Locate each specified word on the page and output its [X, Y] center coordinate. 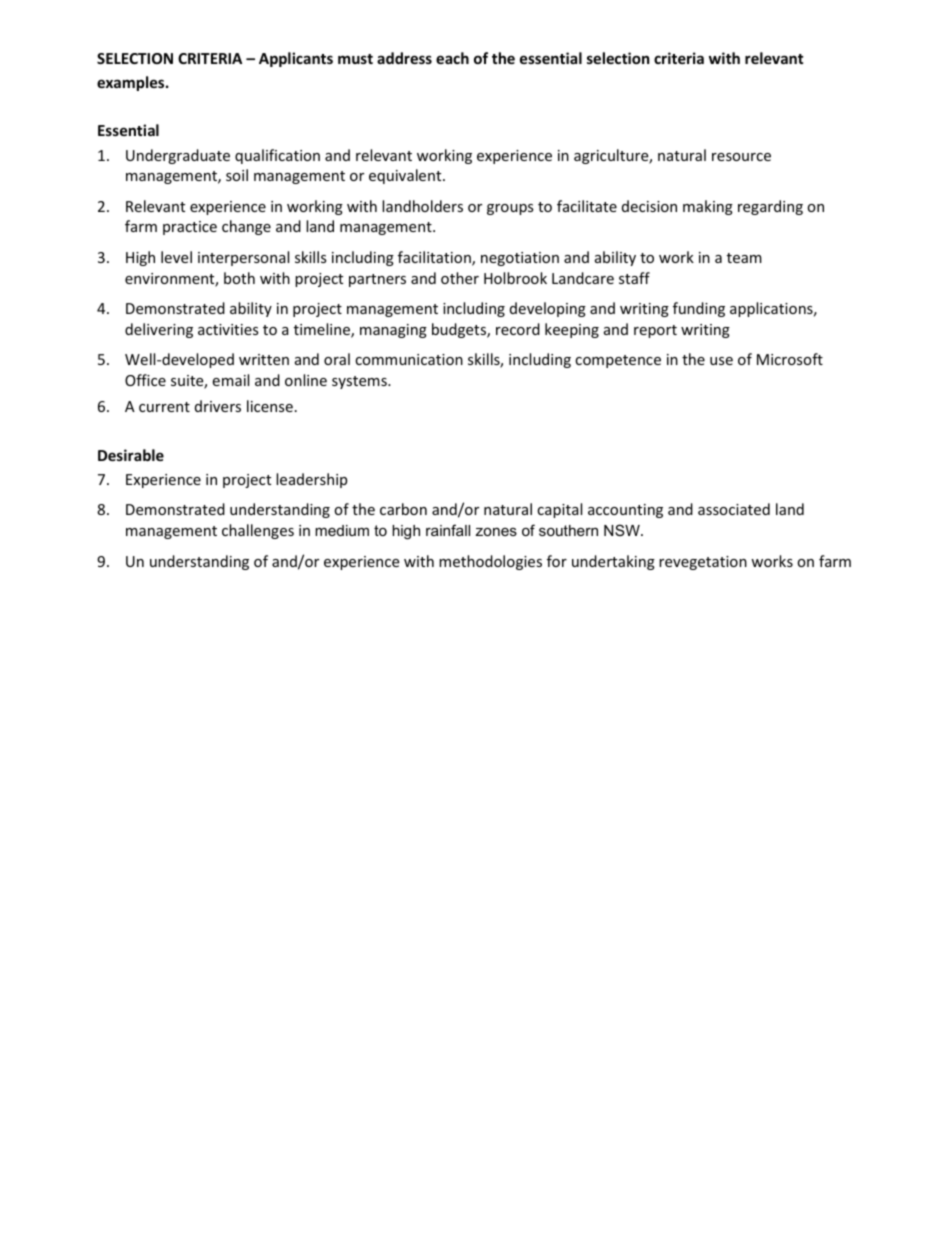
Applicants [296, 59]
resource [741, 157]
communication [409, 359]
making [708, 207]
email [230, 380]
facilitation [435, 258]
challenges [258, 531]
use [721, 361]
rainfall [448, 530]
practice [190, 228]
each [452, 58]
